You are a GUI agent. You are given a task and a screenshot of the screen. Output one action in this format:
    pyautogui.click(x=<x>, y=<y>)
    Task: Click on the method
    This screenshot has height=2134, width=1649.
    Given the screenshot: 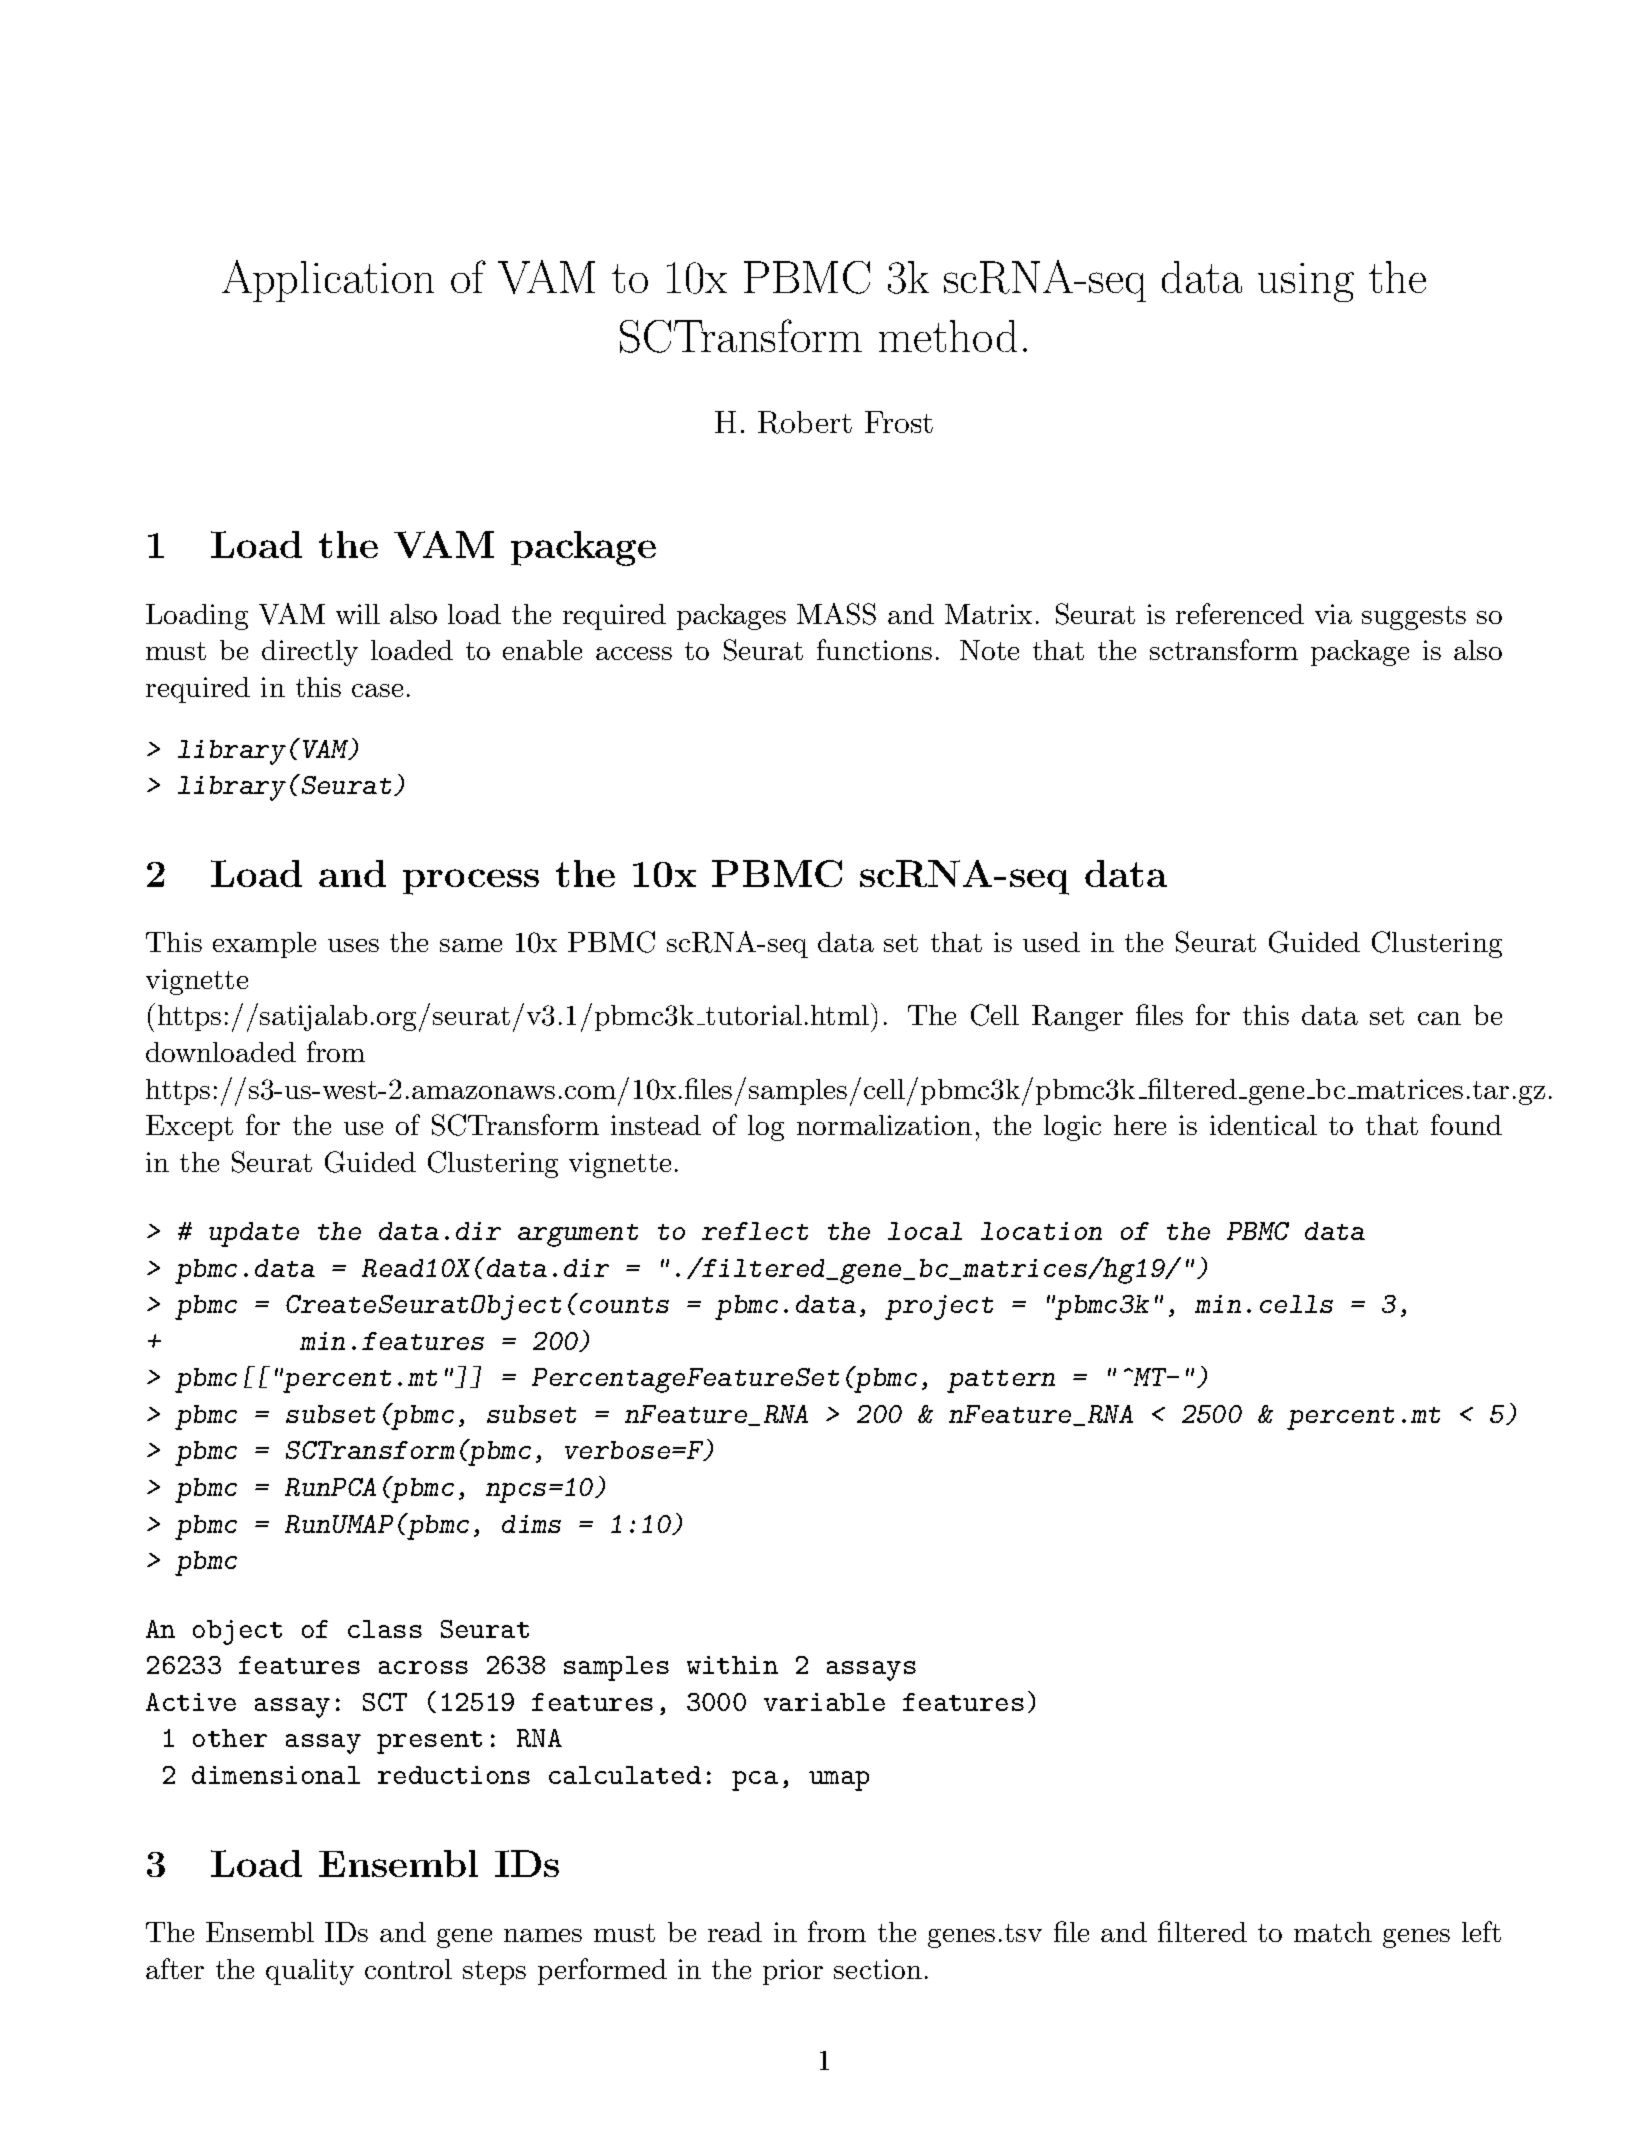 What is the action you would take?
    pyautogui.click(x=948, y=336)
